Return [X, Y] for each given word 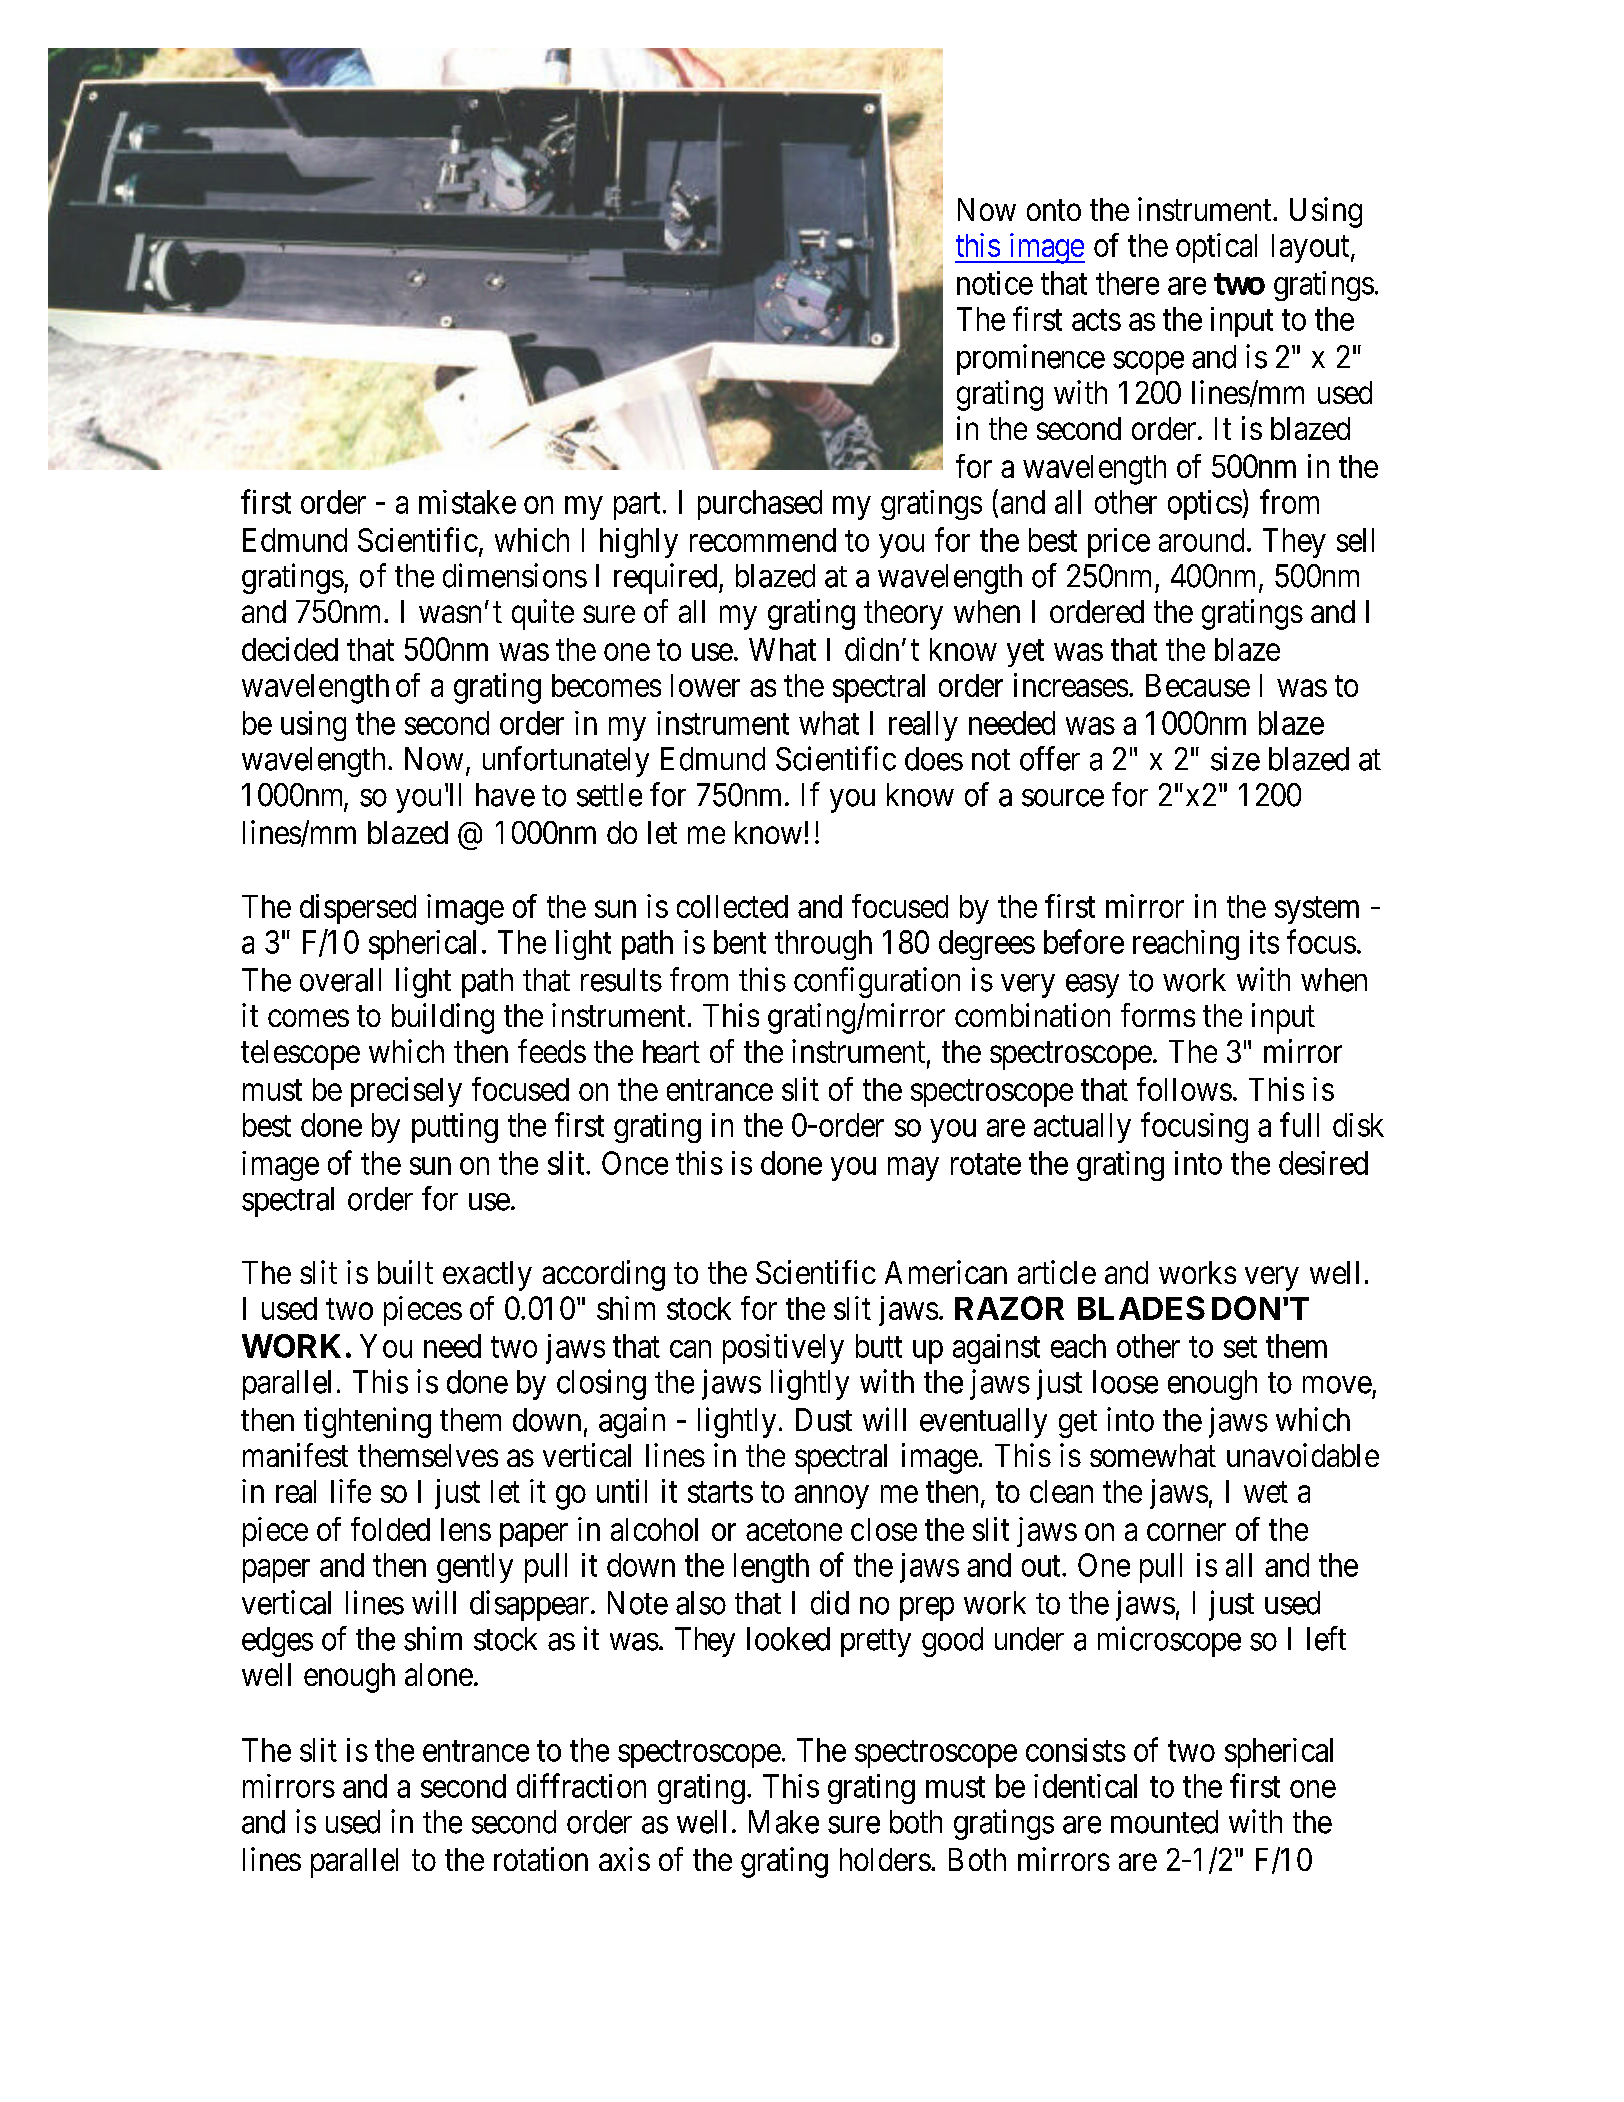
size [1235, 758]
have [505, 795]
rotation [541, 1859]
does [934, 759]
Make [784, 1822]
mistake [467, 502]
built [405, 1272]
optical [1216, 248]
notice [995, 283]
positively [783, 1349]
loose [1125, 1382]
